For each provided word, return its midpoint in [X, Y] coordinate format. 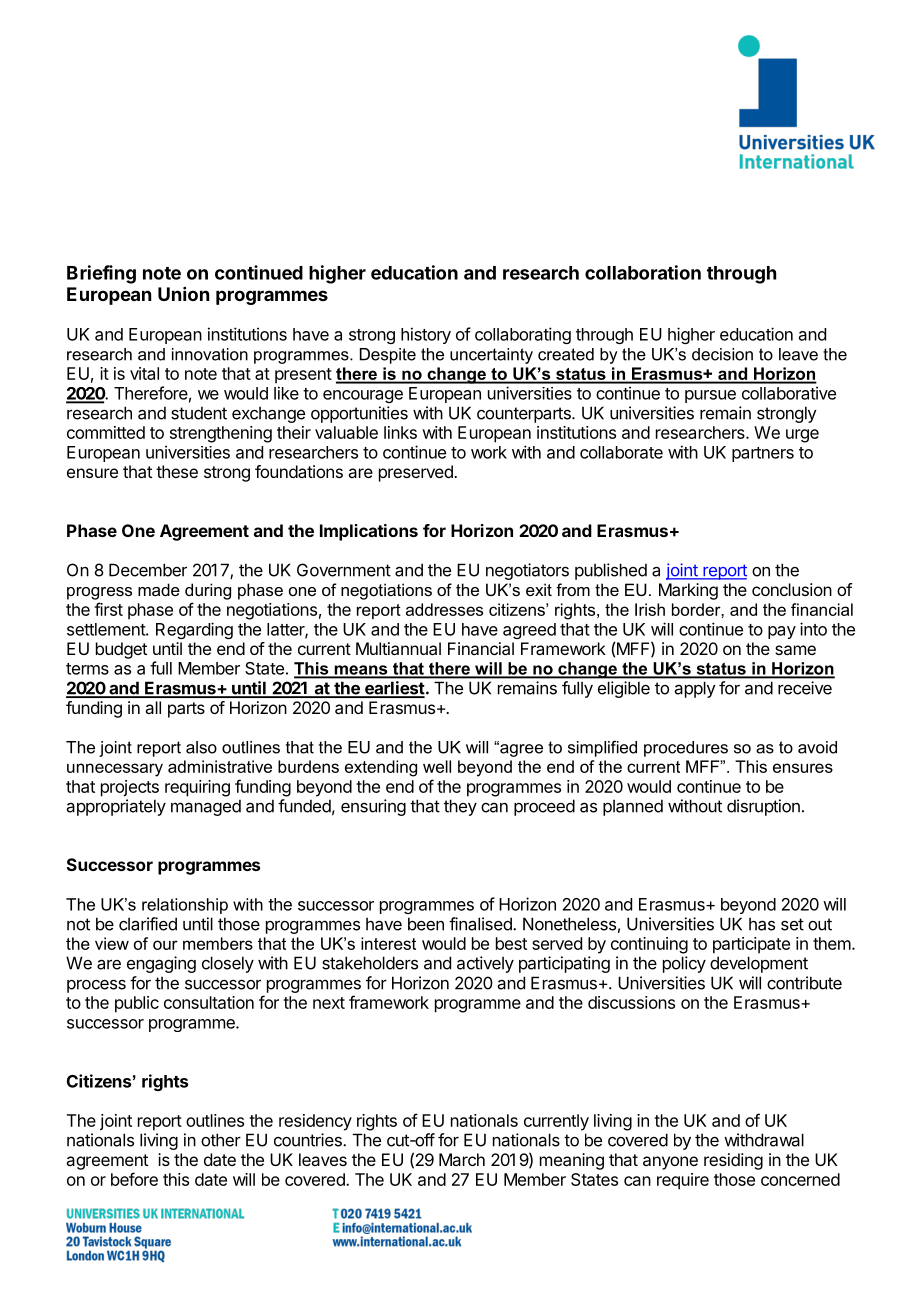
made [159, 589]
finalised [481, 924]
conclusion [792, 589]
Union [183, 294]
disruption [763, 807]
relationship [185, 906]
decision [722, 354]
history [426, 335]
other [221, 1140]
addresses [444, 609]
